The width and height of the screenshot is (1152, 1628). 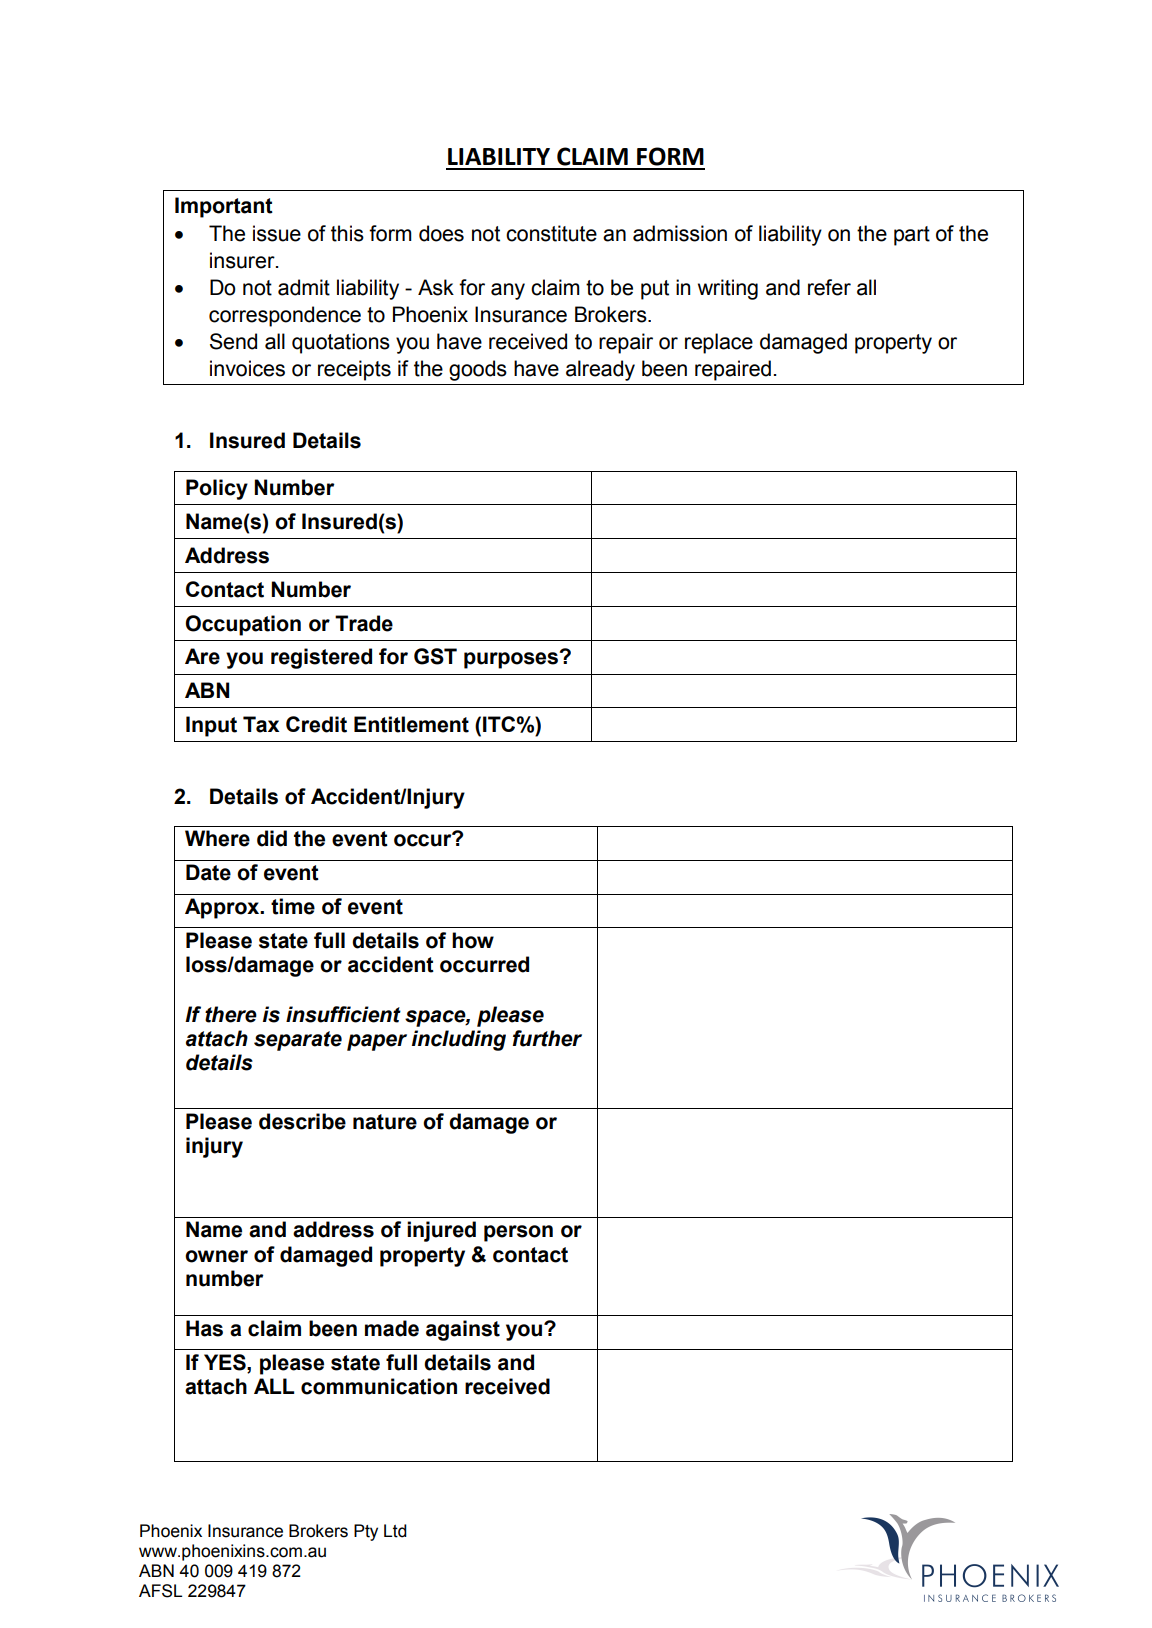 What do you see at coordinates (719, 343) in the screenshot?
I see `replace` at bounding box center [719, 343].
